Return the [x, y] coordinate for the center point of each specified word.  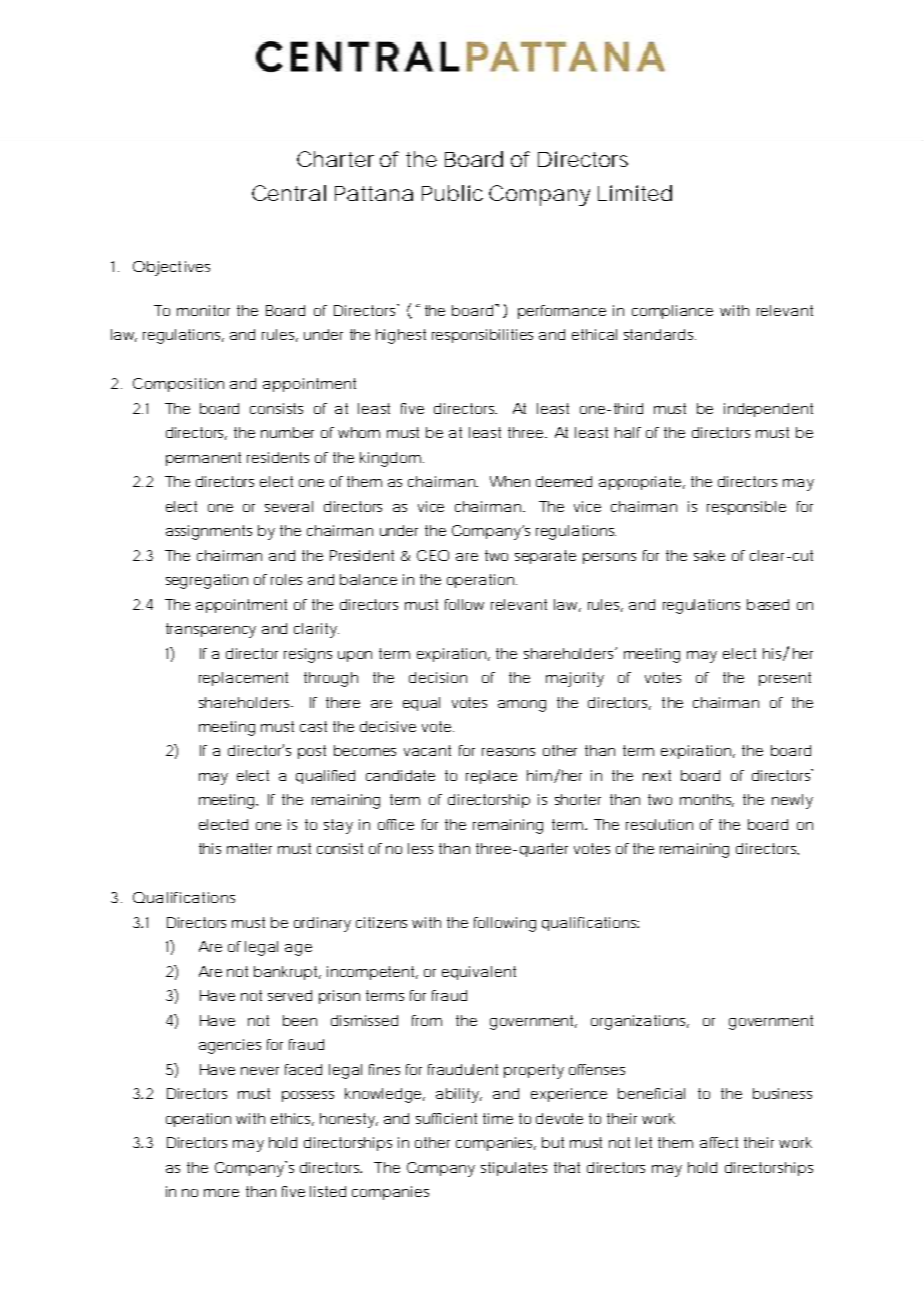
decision [438, 677]
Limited [635, 193]
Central [289, 193]
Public [452, 193]
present [785, 679]
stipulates [514, 1169]
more [221, 1193]
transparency [211, 630]
